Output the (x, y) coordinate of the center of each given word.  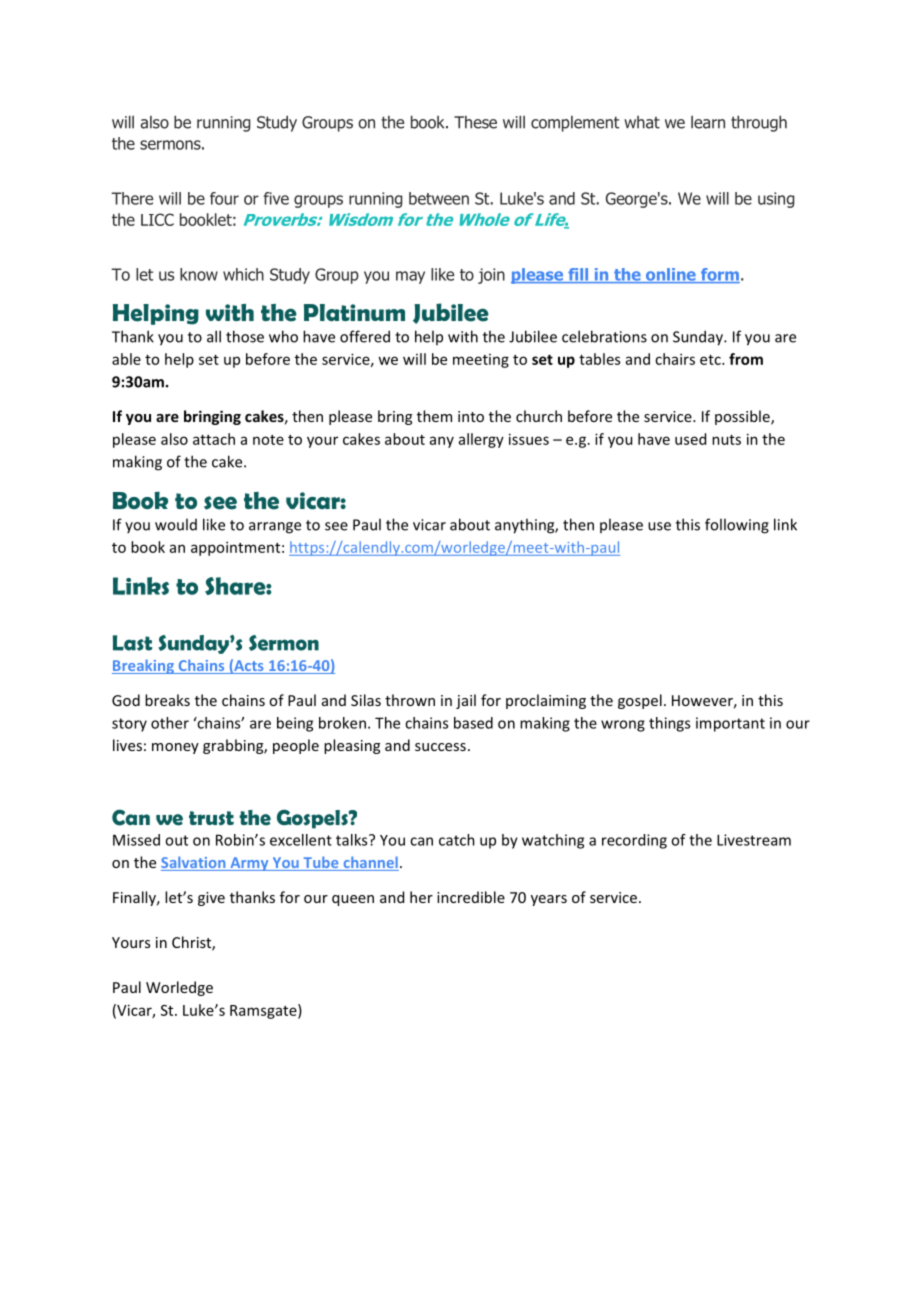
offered (365, 336)
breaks (167, 700)
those (245, 336)
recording (634, 841)
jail (466, 701)
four (224, 198)
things (669, 724)
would (176, 524)
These (475, 122)
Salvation (194, 863)
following (737, 526)
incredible (471, 897)
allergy (481, 440)
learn (708, 122)
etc (711, 360)
